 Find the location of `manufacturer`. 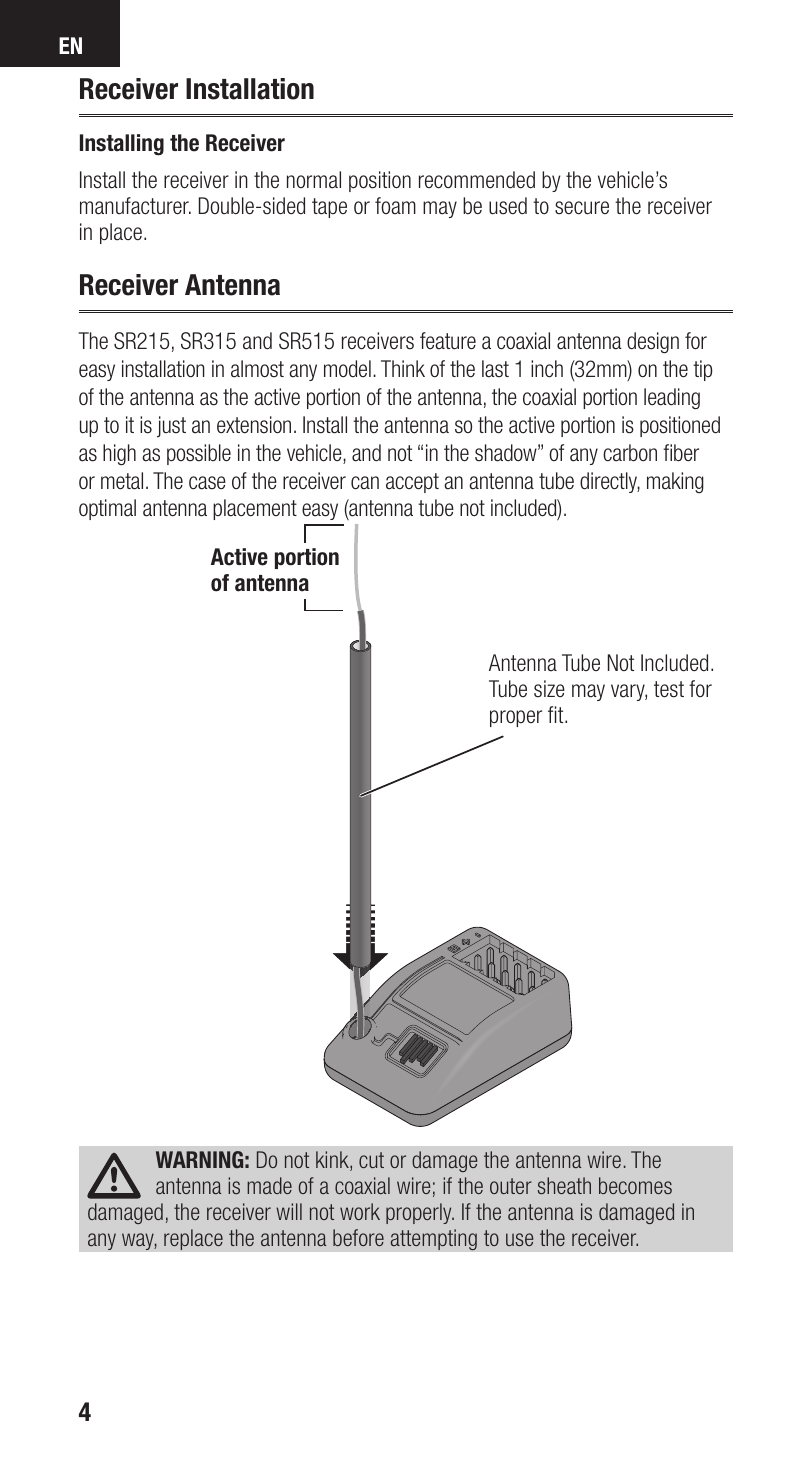

manufacturer is located at coordinates (135, 206).
